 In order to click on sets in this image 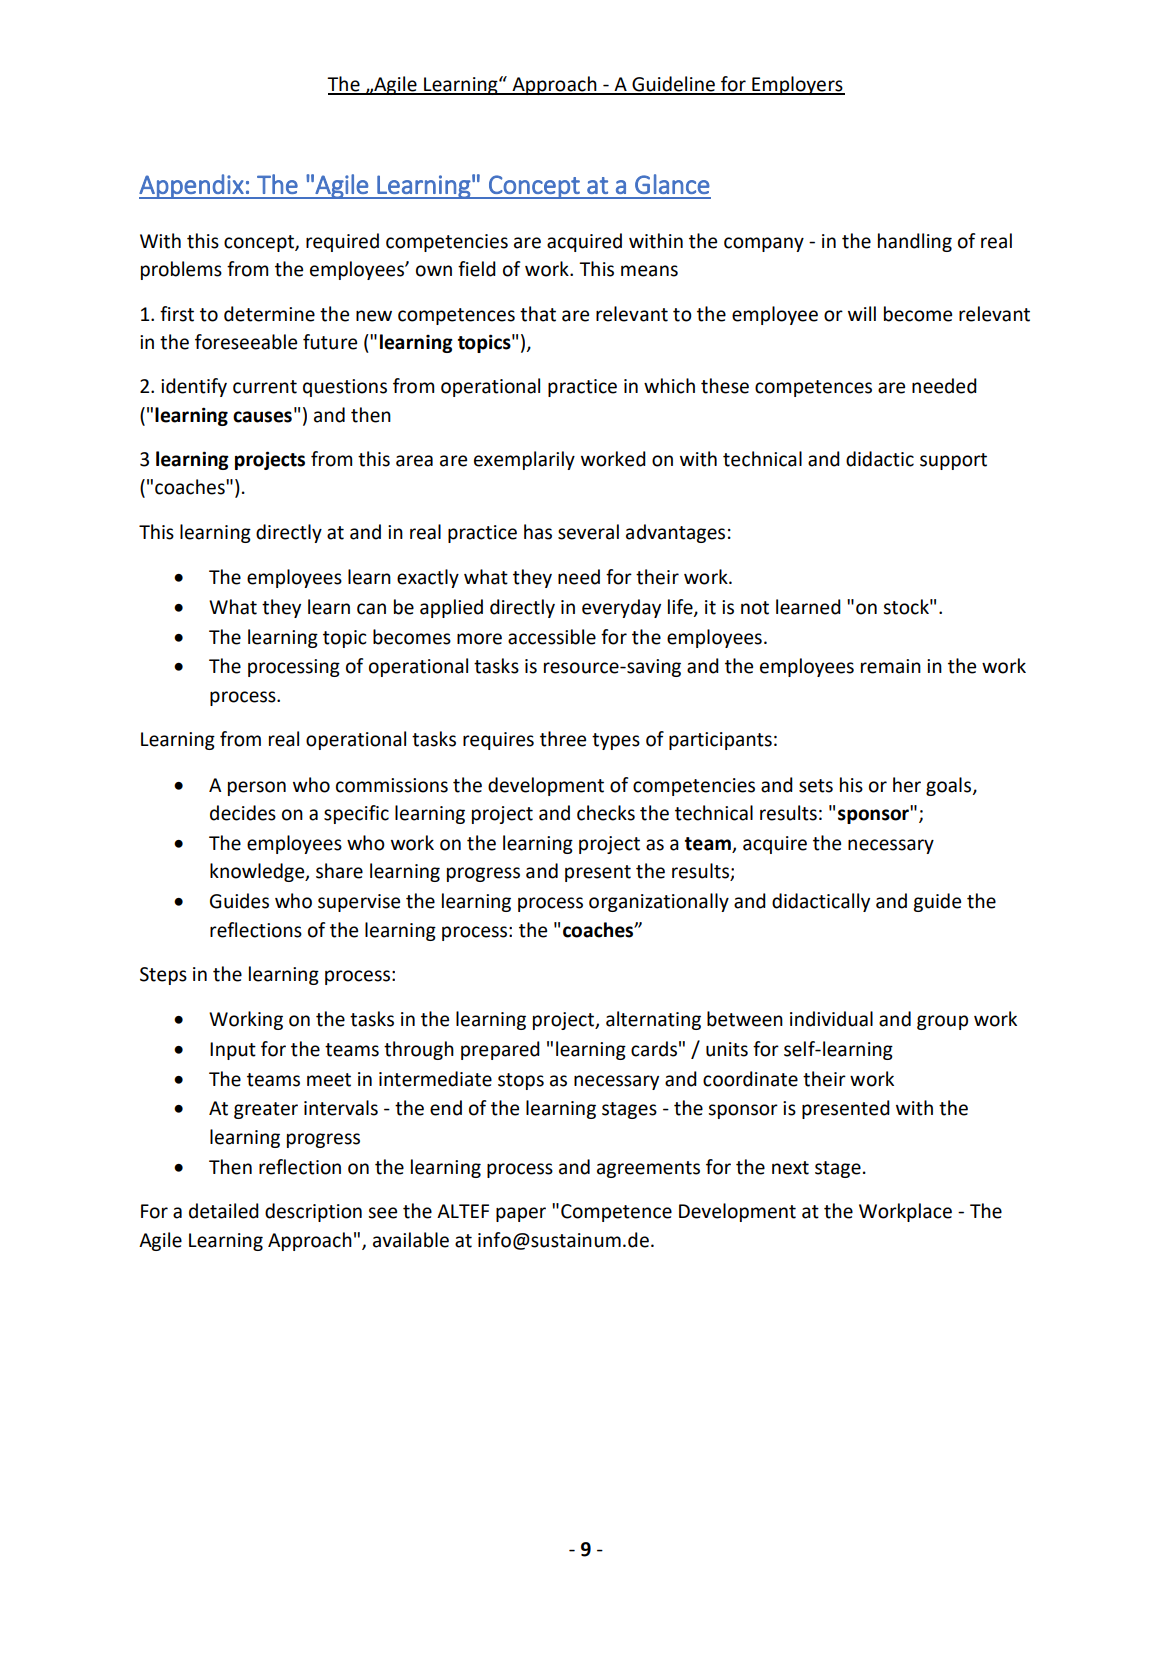, I will do `click(816, 786)`.
